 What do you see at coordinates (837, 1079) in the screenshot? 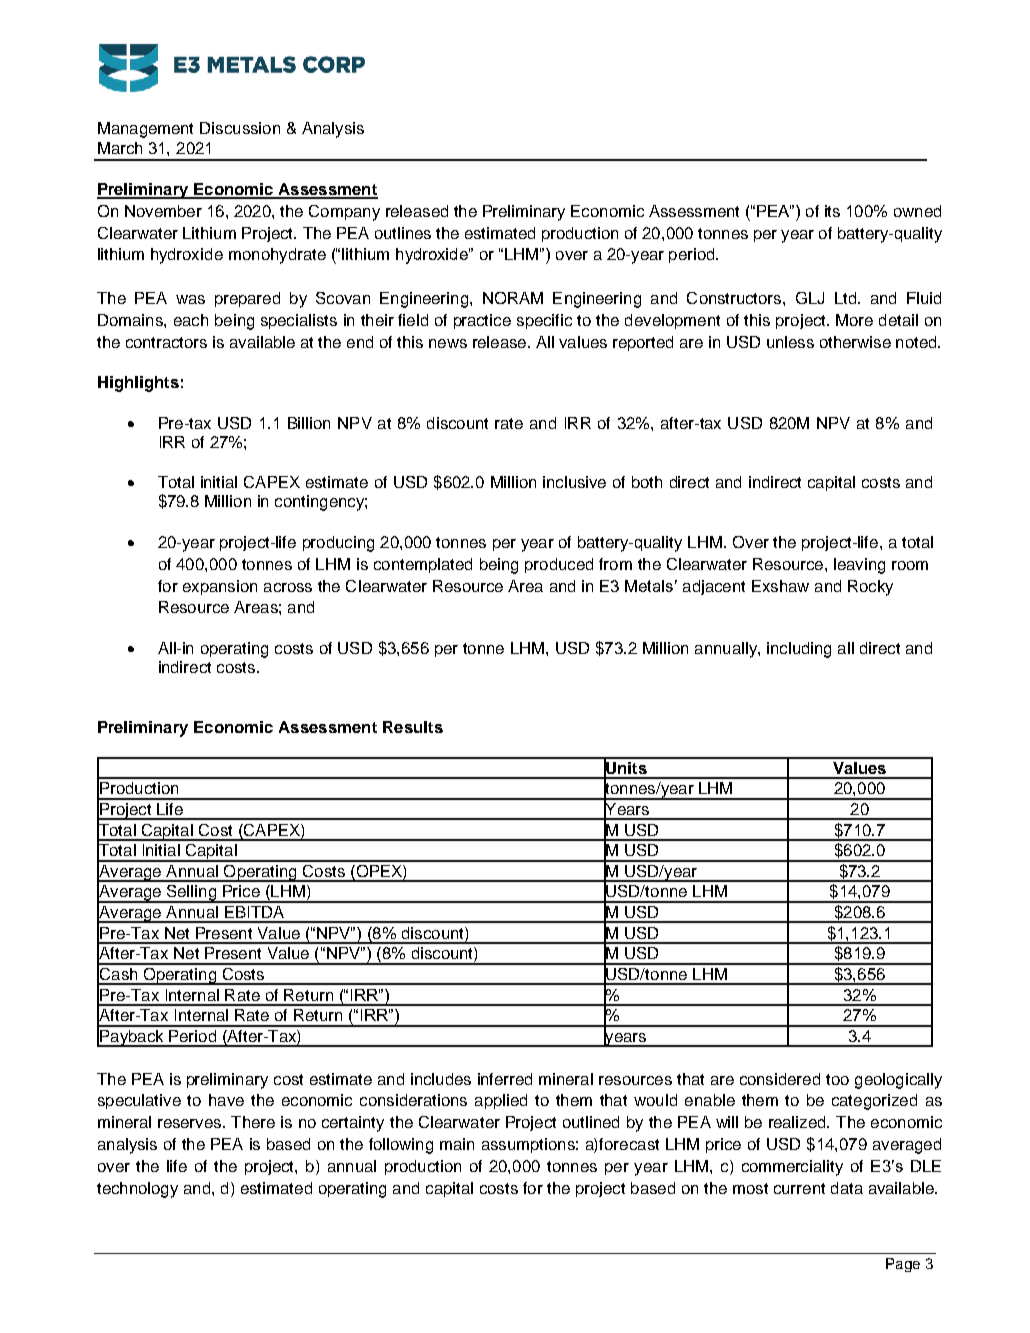
I see `too` at bounding box center [837, 1079].
